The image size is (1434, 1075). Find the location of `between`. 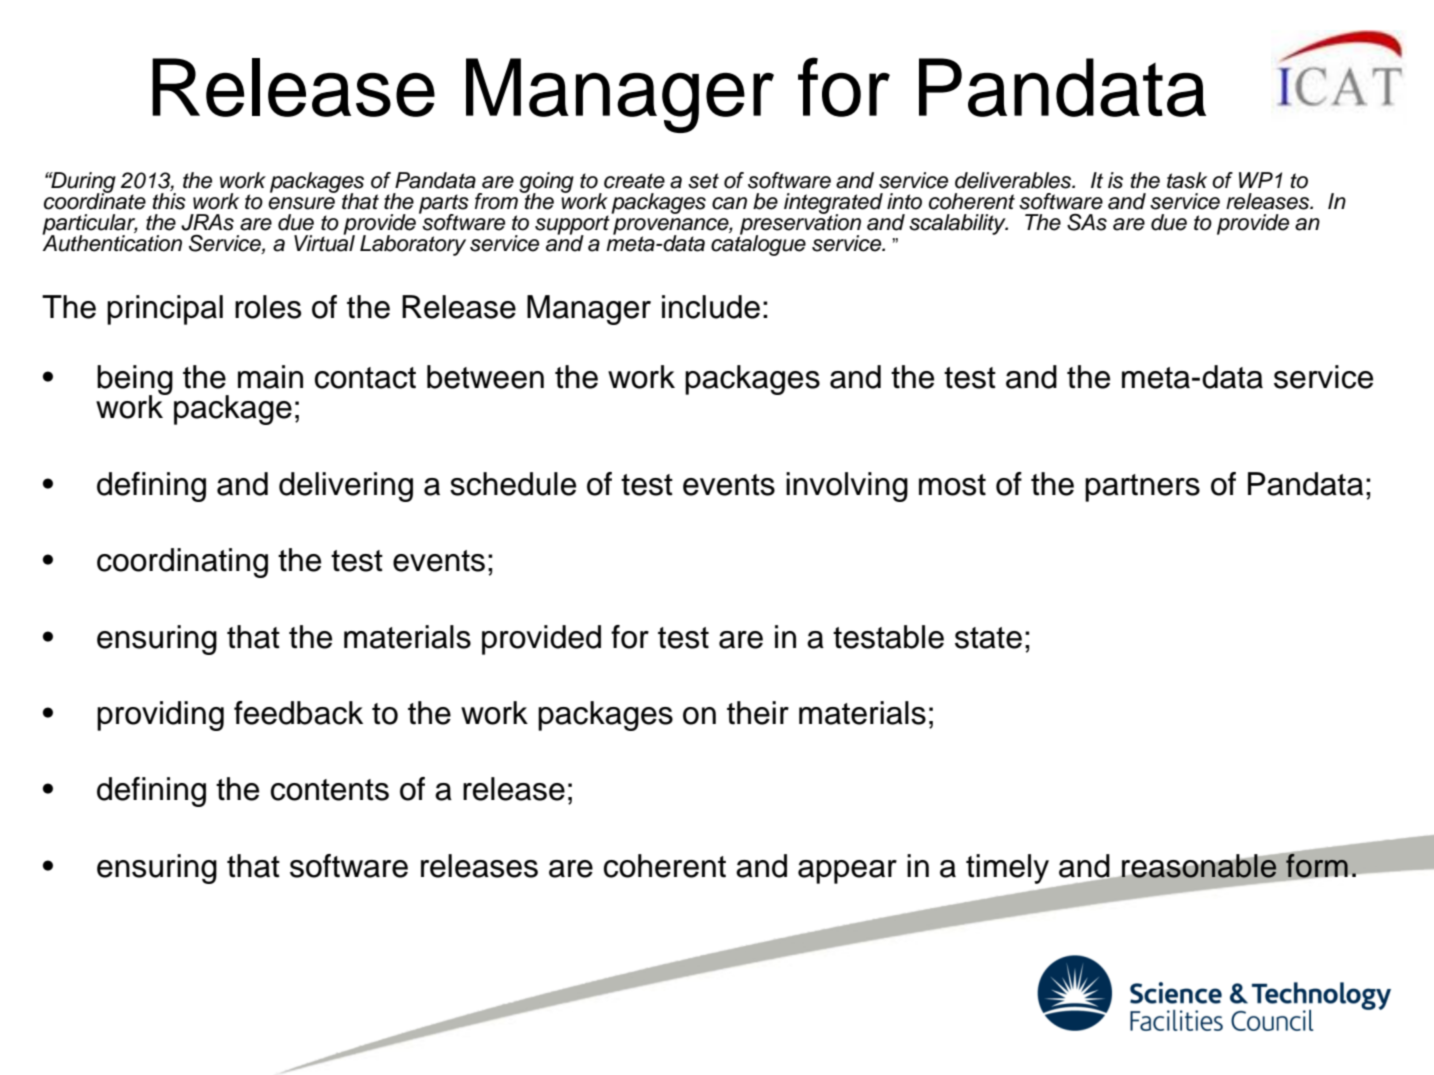

between is located at coordinates (485, 377).
